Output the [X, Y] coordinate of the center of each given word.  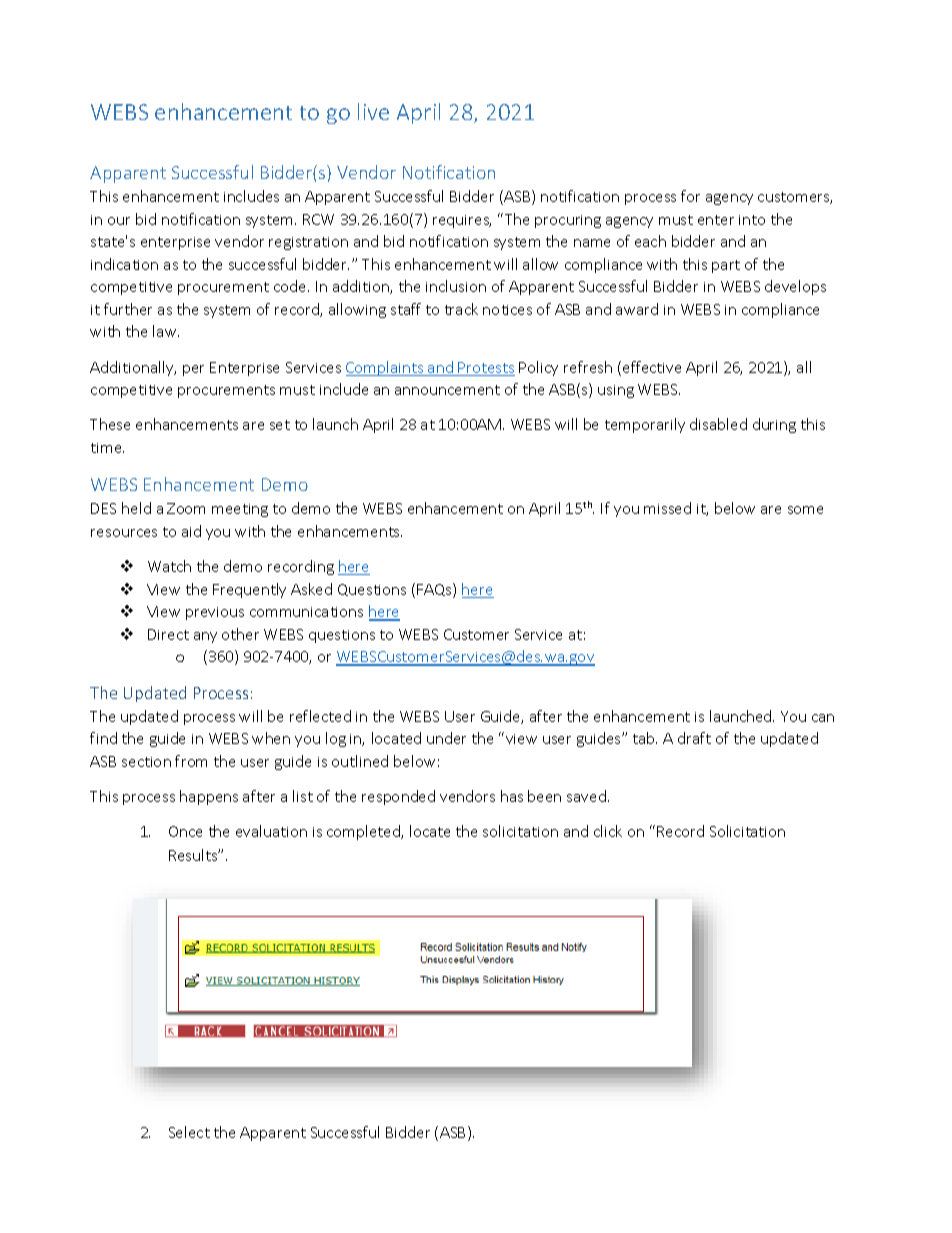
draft [694, 738]
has [512, 796]
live [373, 111]
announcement [447, 390]
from [191, 761]
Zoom [186, 508]
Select [189, 1132]
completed [365, 832]
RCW [318, 219]
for [690, 196]
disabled [718, 424]
